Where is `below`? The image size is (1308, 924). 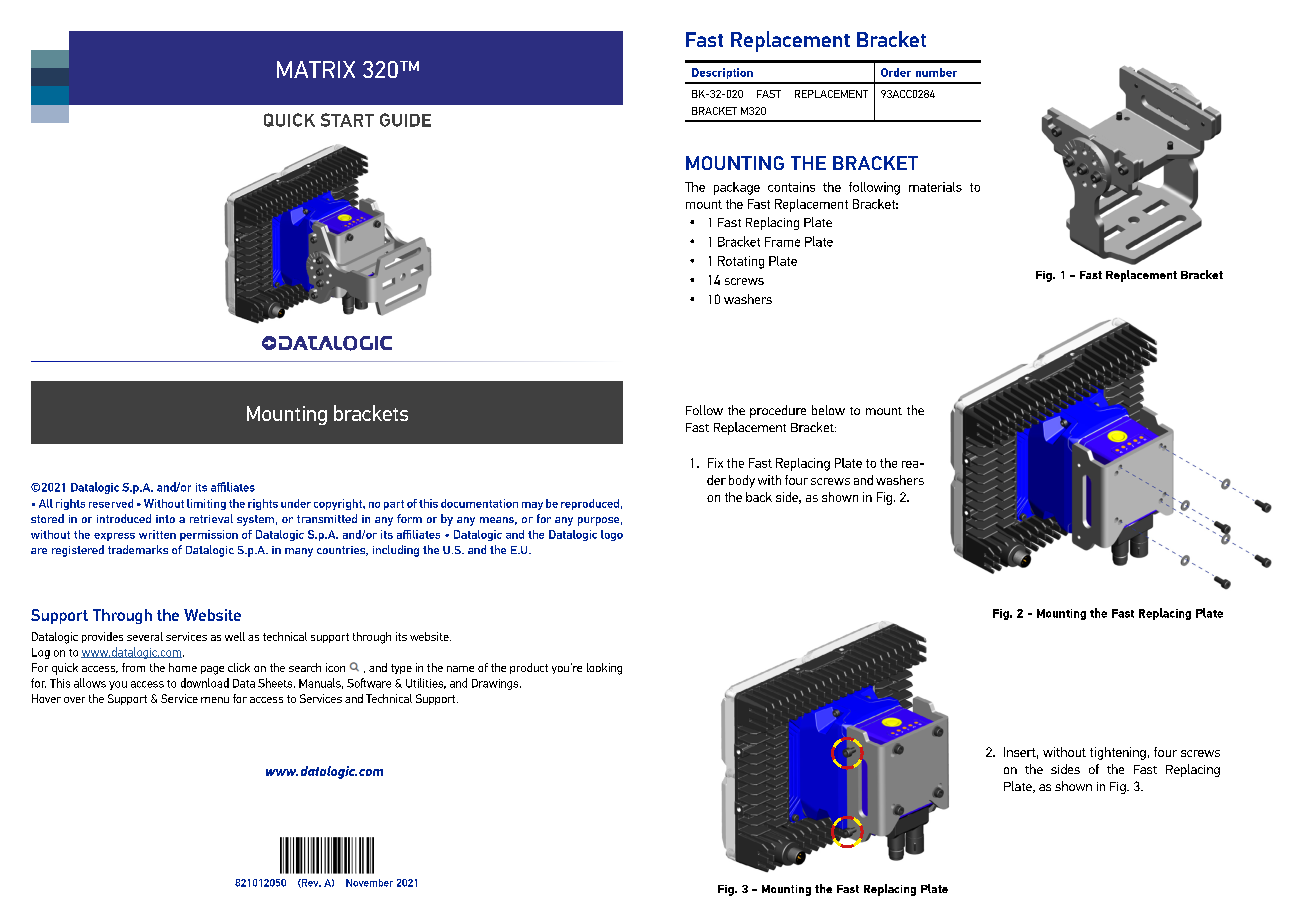
below is located at coordinates (828, 410).
